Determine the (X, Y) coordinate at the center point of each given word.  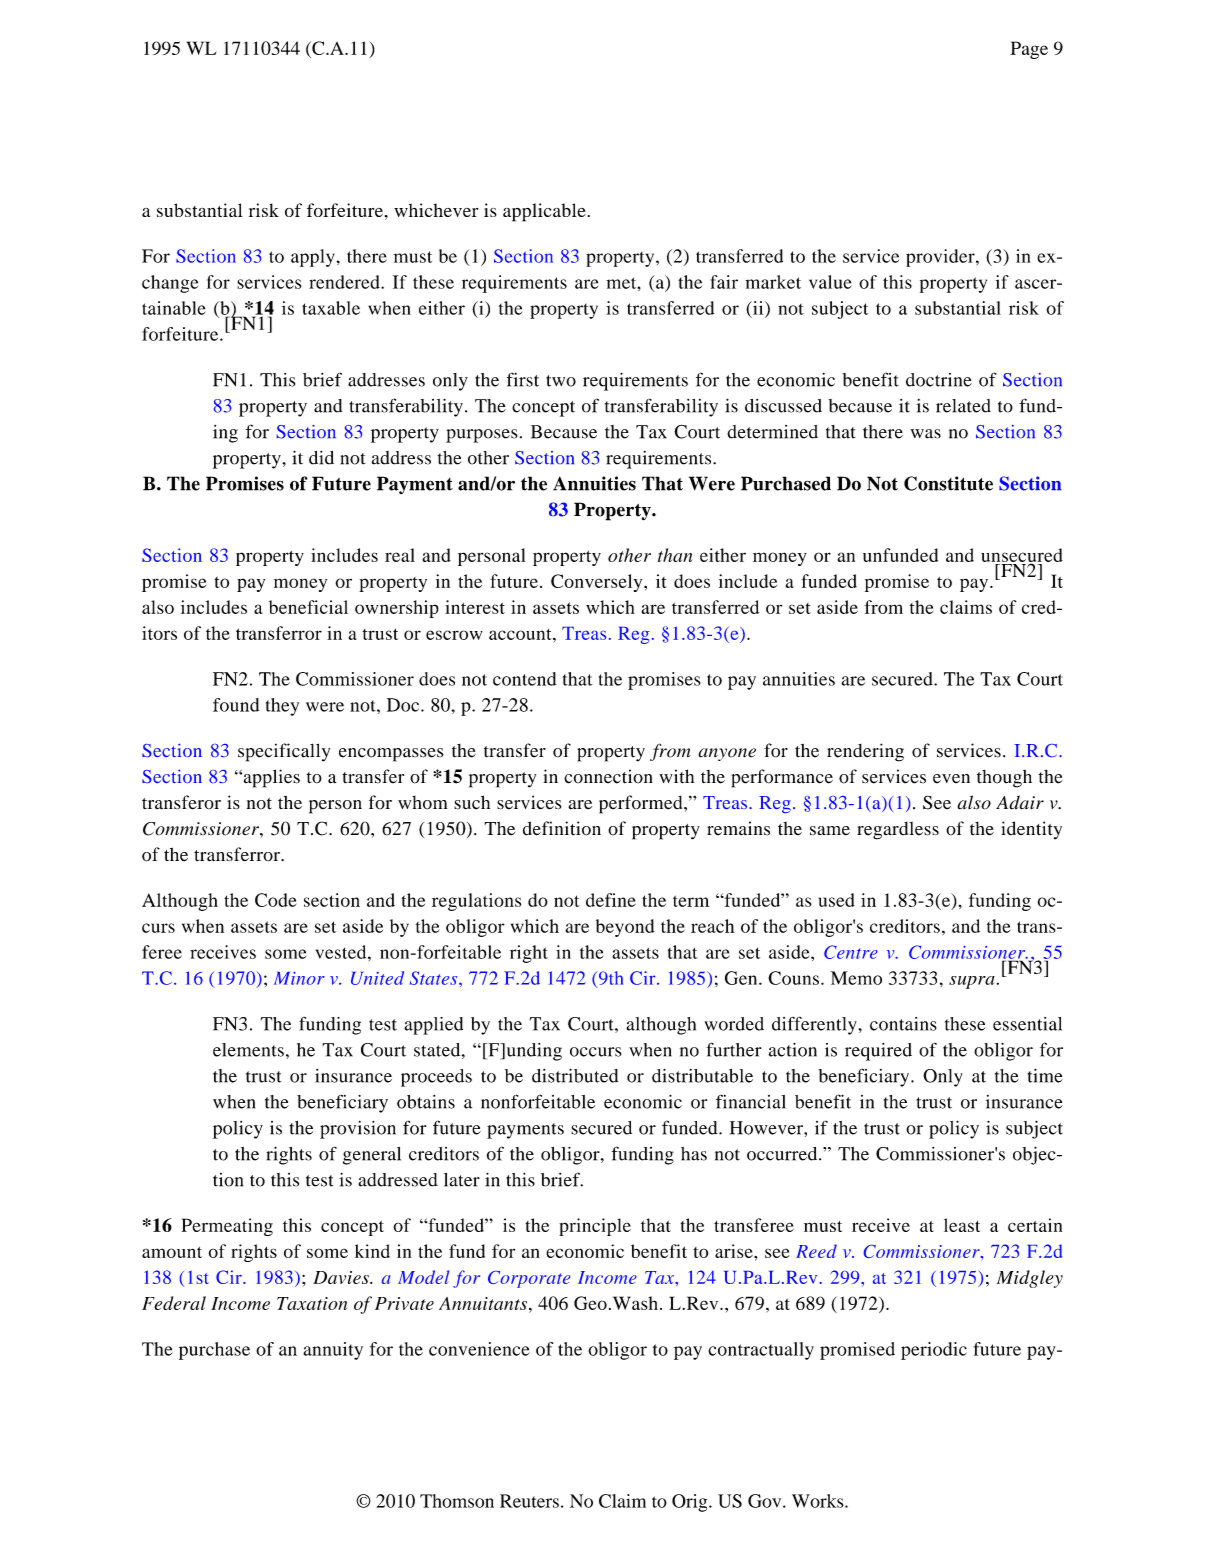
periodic (934, 1351)
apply (313, 258)
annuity (333, 1351)
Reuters (529, 1501)
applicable (544, 212)
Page (1029, 50)
